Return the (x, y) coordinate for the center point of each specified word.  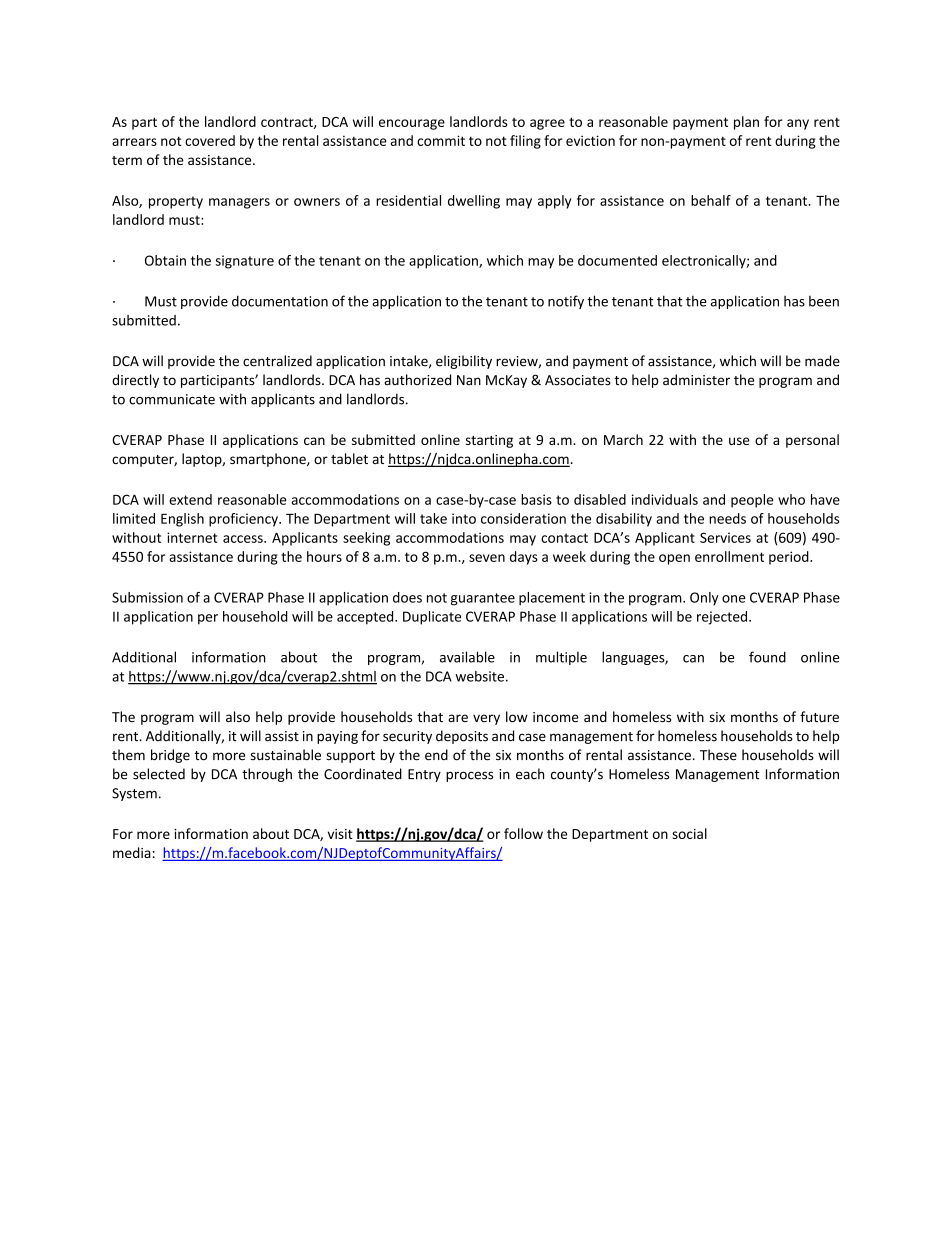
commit (441, 140)
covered (210, 140)
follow (523, 833)
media (132, 852)
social (689, 833)
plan (746, 123)
